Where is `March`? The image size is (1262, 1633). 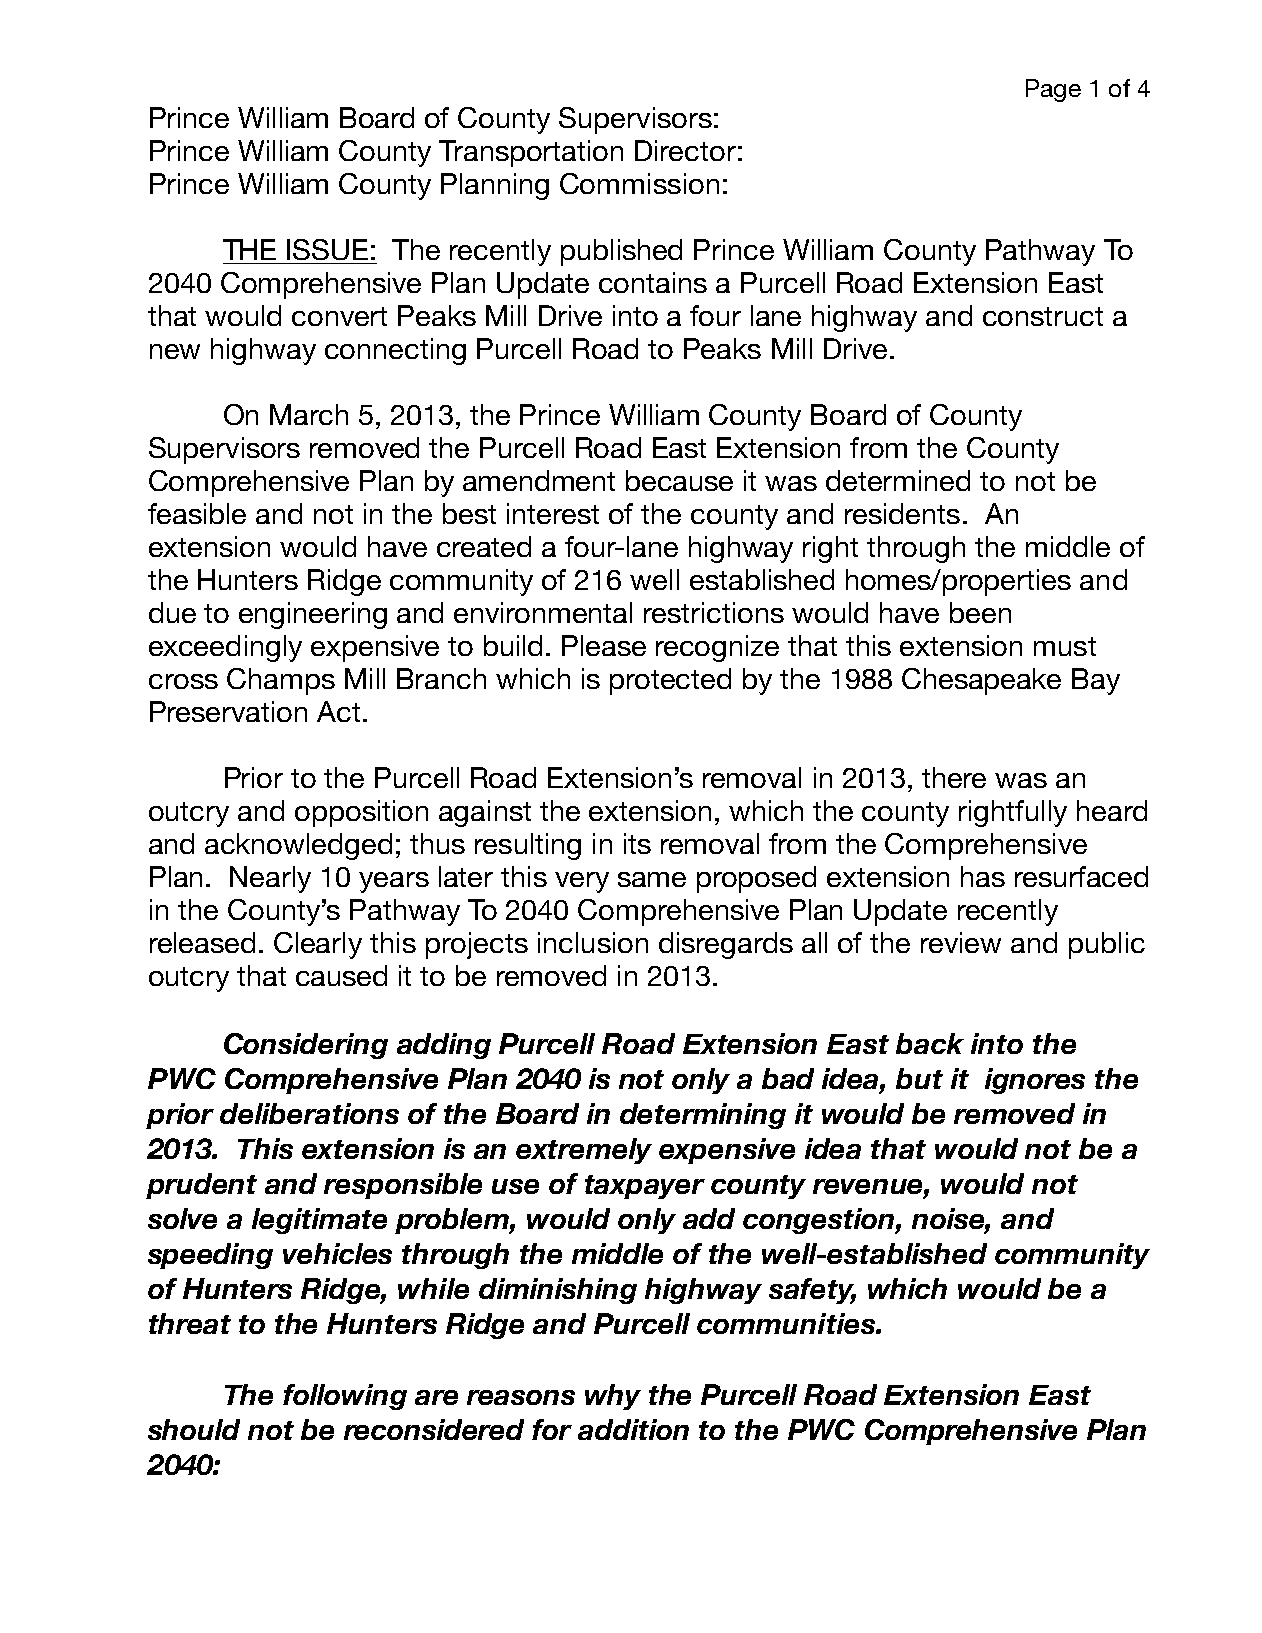 March is located at coordinates (309, 414).
